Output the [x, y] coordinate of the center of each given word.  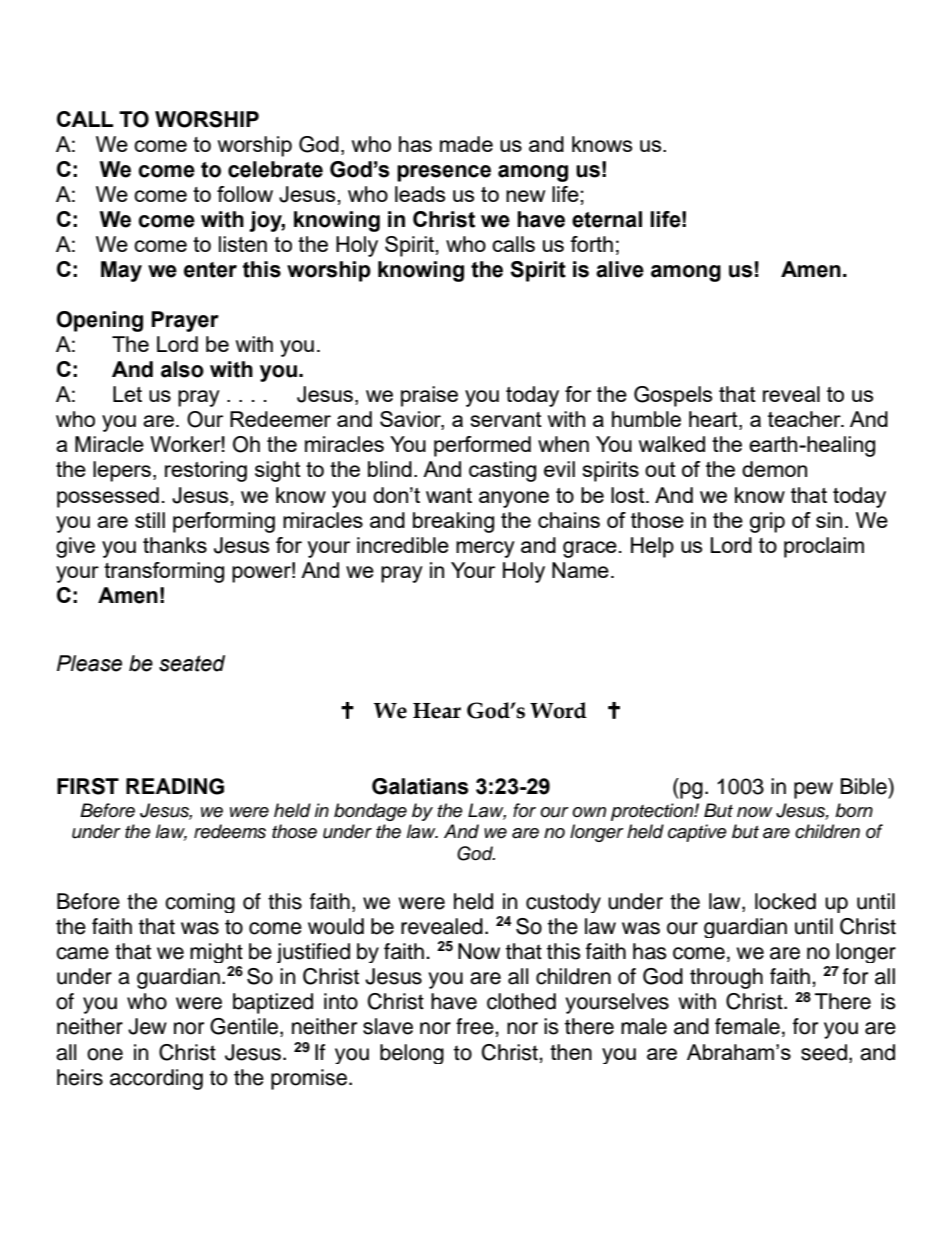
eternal [607, 219]
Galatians [420, 786]
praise [429, 396]
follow [245, 194]
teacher [805, 419]
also [182, 369]
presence [444, 173]
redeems [230, 831]
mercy [485, 549]
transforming [164, 572]
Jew [147, 1026]
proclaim [824, 547]
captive [697, 833]
